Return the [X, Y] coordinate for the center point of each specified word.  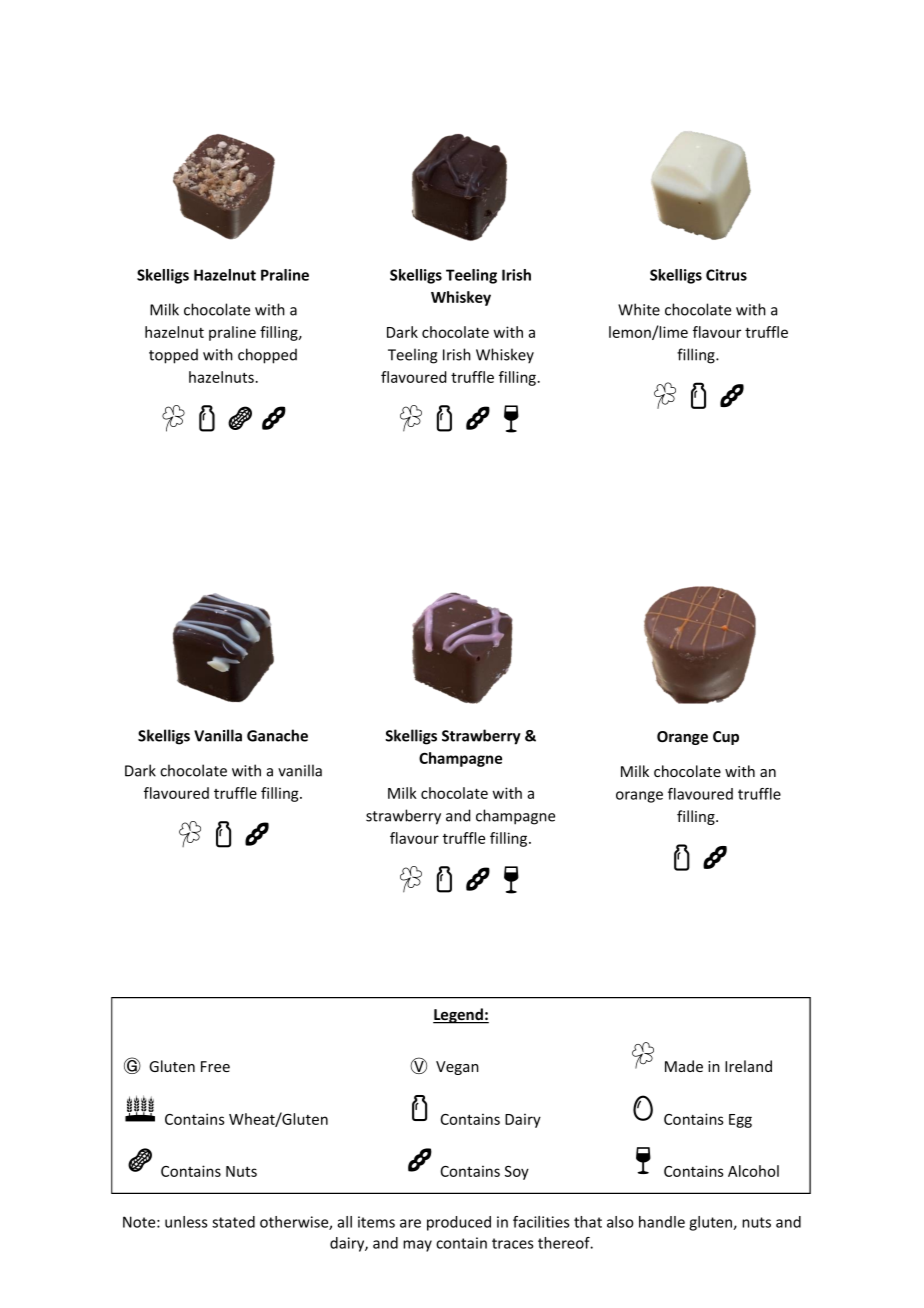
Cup [726, 738]
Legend [459, 1016]
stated [233, 1222]
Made [684, 1066]
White [639, 309]
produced [459, 1223]
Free [215, 1066]
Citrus [726, 275]
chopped [267, 356]
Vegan [457, 1068]
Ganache [277, 735]
